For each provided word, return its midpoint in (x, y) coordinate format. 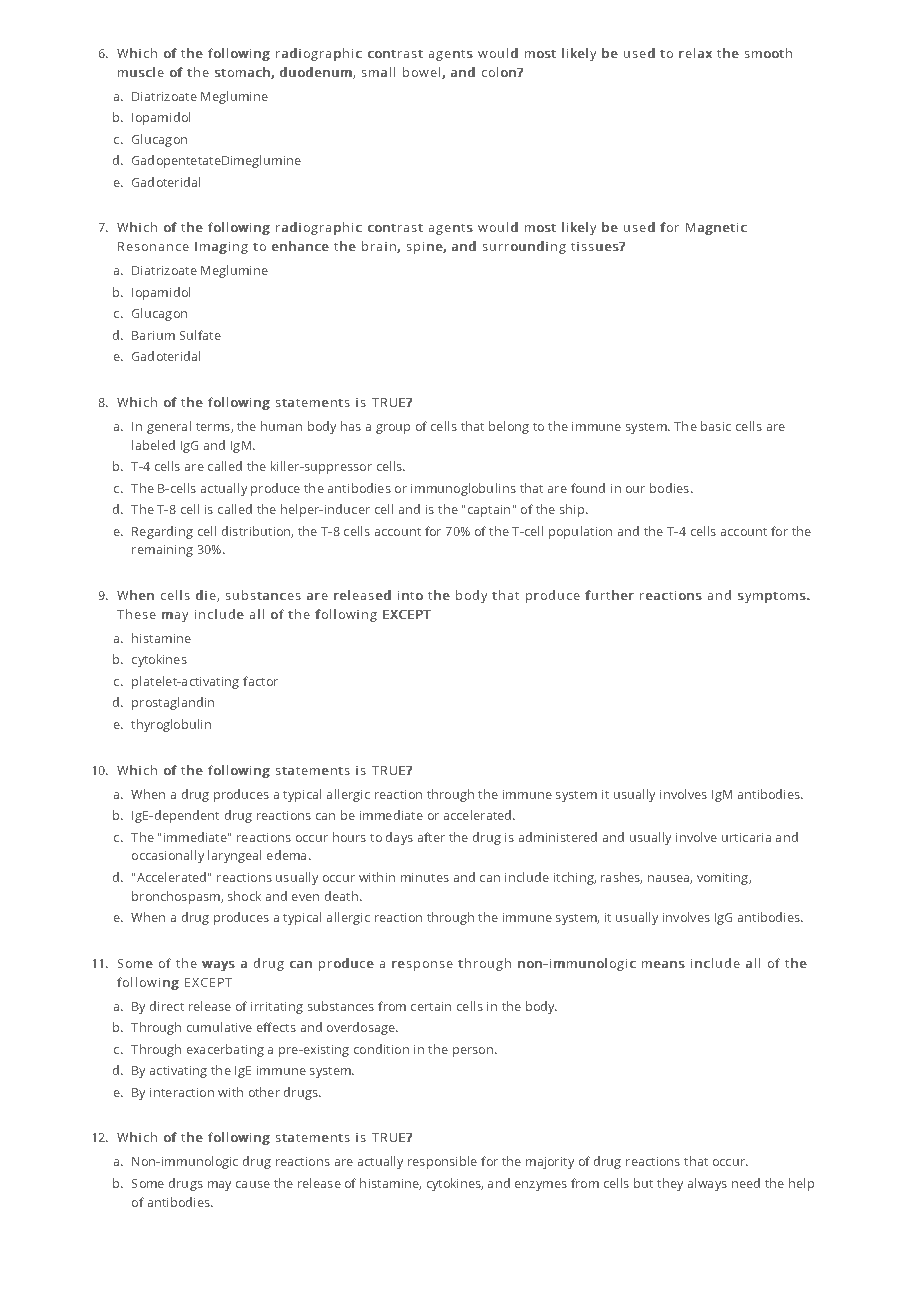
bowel (423, 73)
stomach (243, 73)
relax (695, 53)
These (136, 614)
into (410, 595)
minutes (425, 877)
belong (509, 427)
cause (253, 1184)
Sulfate (200, 335)
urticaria (746, 837)
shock (244, 896)
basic (716, 426)
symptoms (773, 597)
